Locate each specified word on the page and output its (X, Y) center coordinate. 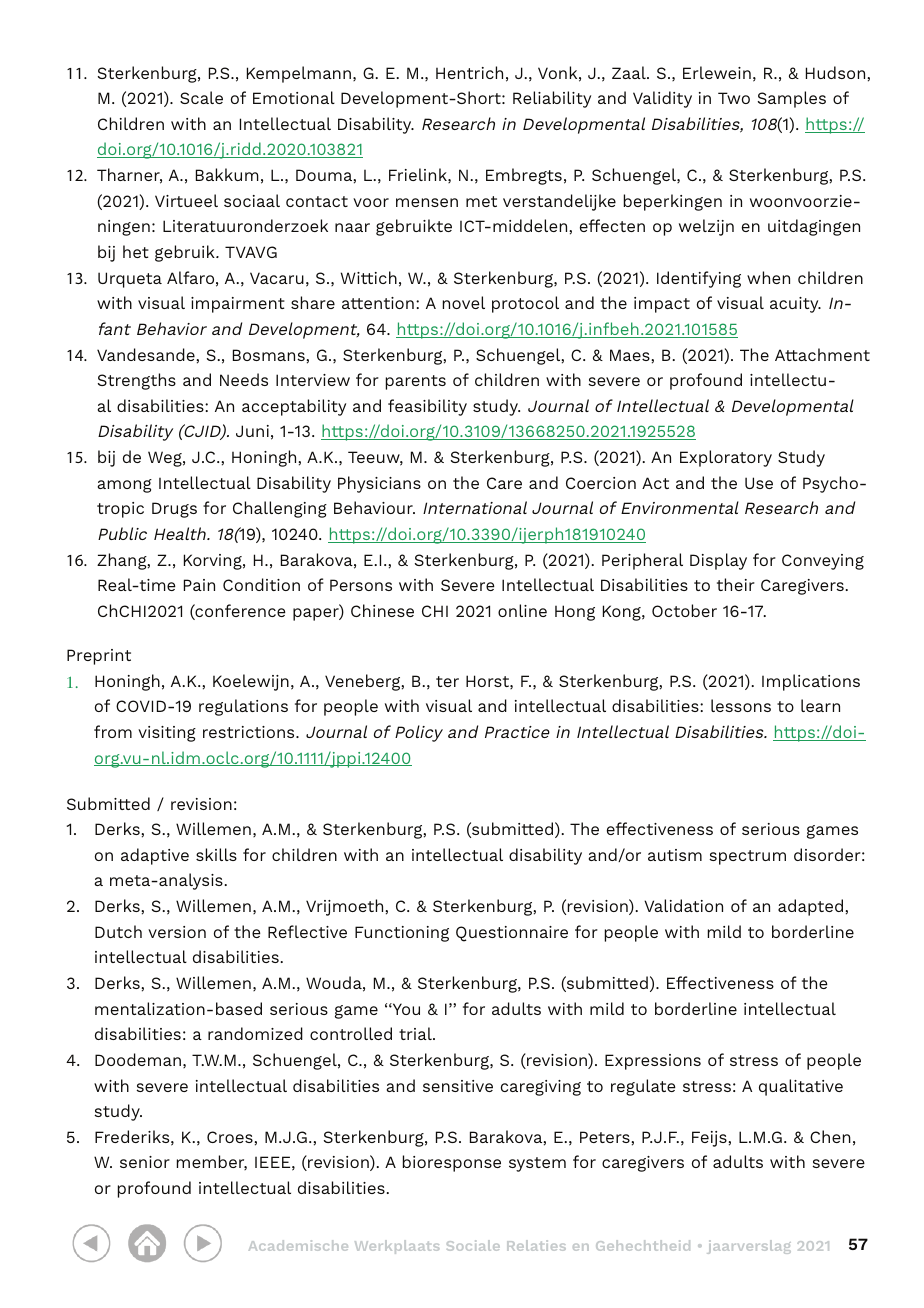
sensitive (458, 1086)
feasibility (427, 407)
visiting (167, 734)
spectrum (747, 857)
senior (145, 1162)
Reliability (552, 99)
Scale (201, 97)
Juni (252, 431)
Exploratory (726, 458)
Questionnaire (512, 934)
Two (734, 98)
